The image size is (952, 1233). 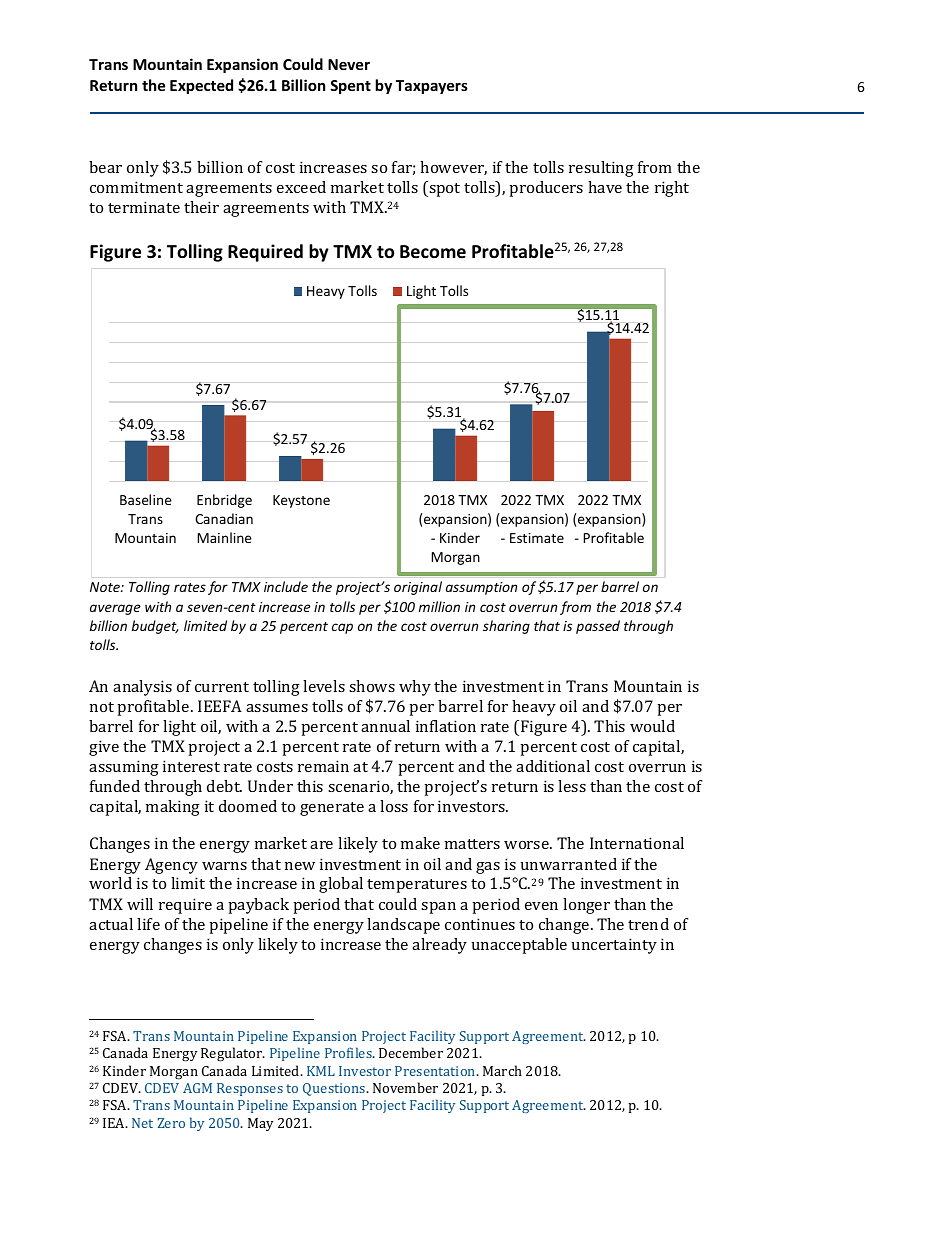 What do you see at coordinates (350, 87) in the screenshot?
I see `Spent` at bounding box center [350, 87].
